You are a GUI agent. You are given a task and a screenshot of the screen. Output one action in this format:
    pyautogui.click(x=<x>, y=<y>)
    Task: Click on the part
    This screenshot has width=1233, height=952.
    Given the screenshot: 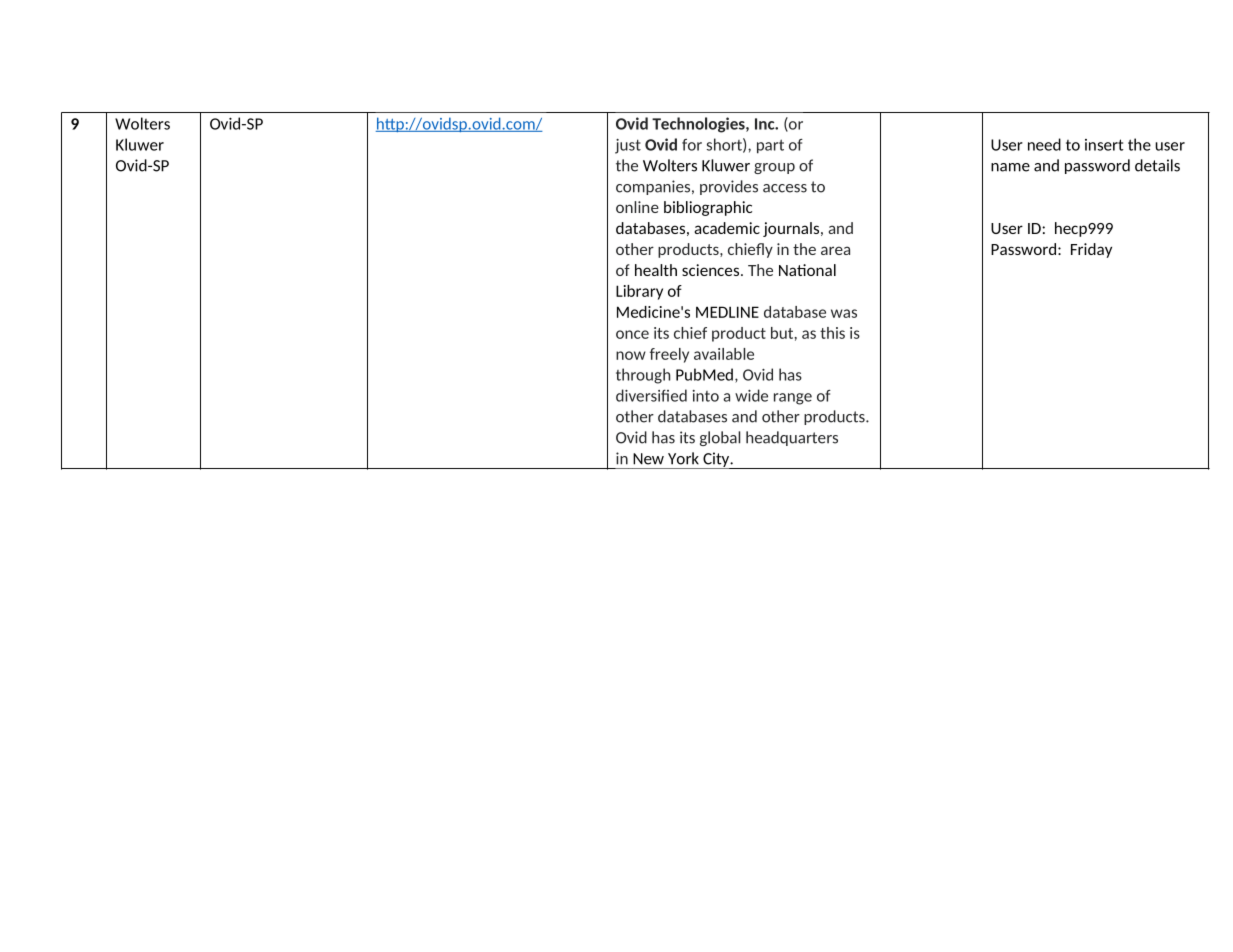 What is the action you would take?
    pyautogui.click(x=770, y=146)
